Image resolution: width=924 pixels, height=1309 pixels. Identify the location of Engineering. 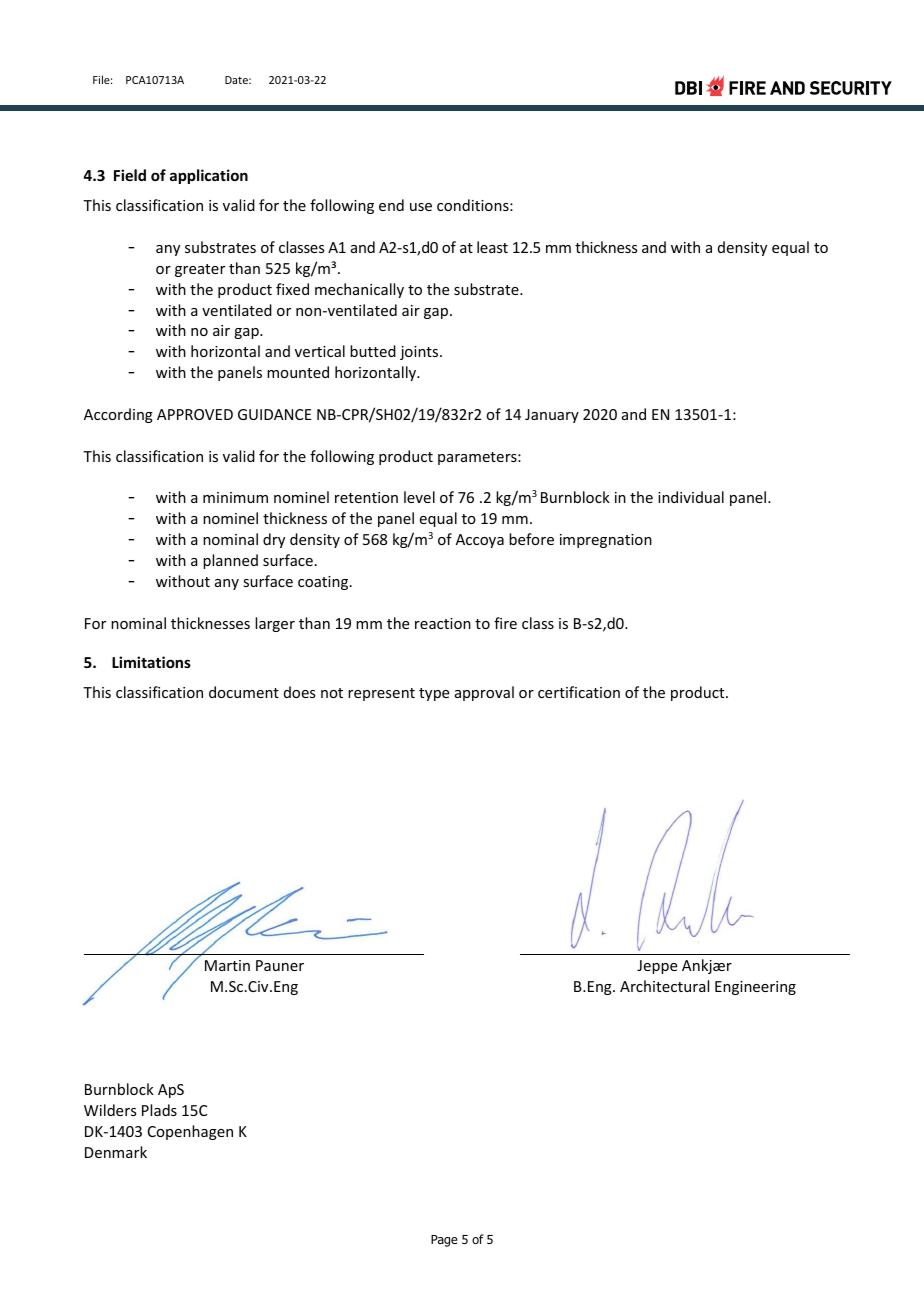
(755, 988).
